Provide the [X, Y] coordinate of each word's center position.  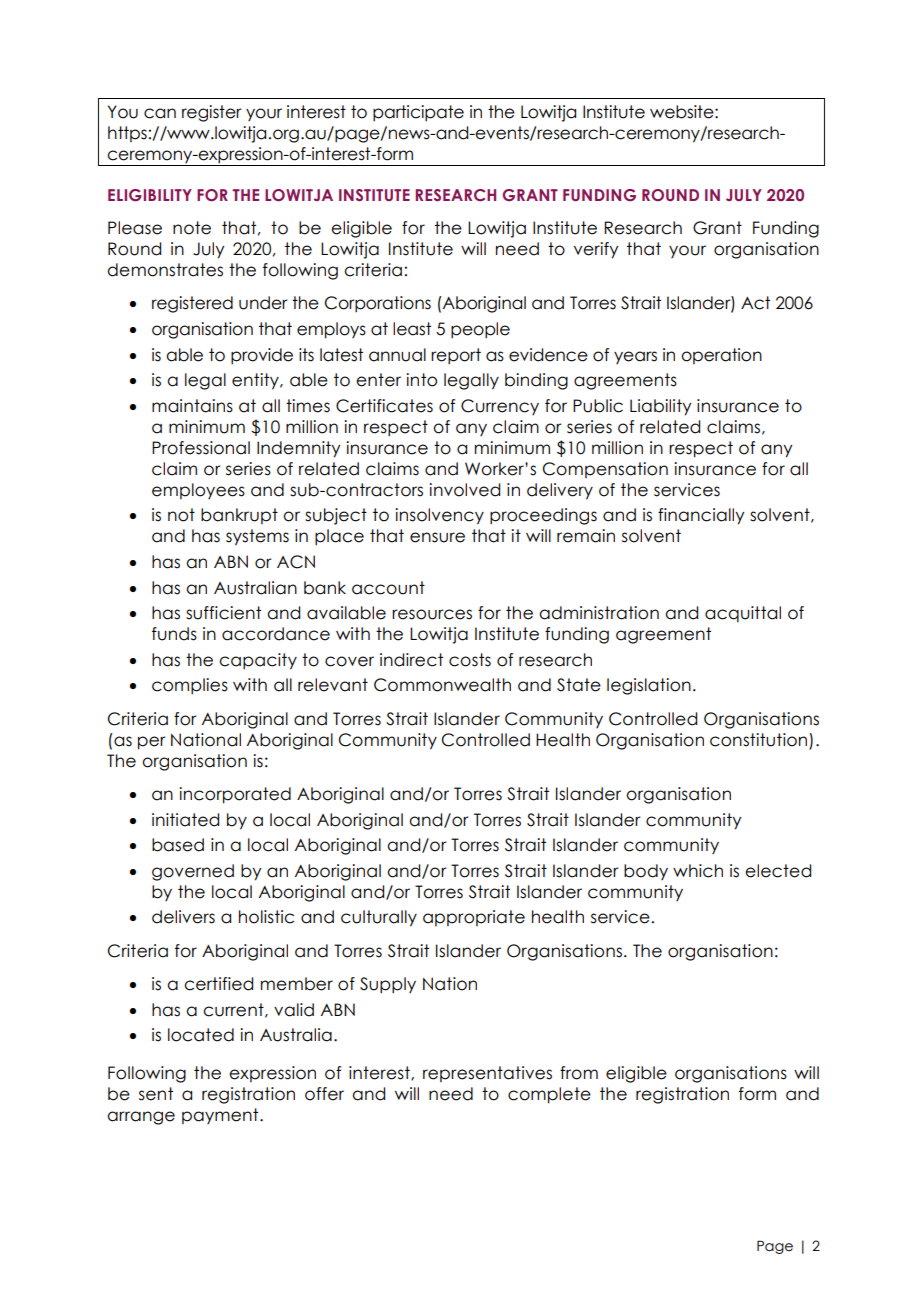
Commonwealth [442, 685]
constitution [758, 740]
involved [464, 490]
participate [418, 113]
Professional [201, 448]
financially [701, 516]
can [160, 113]
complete [549, 1095]
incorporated [235, 795]
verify [596, 250]
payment [221, 1116]
